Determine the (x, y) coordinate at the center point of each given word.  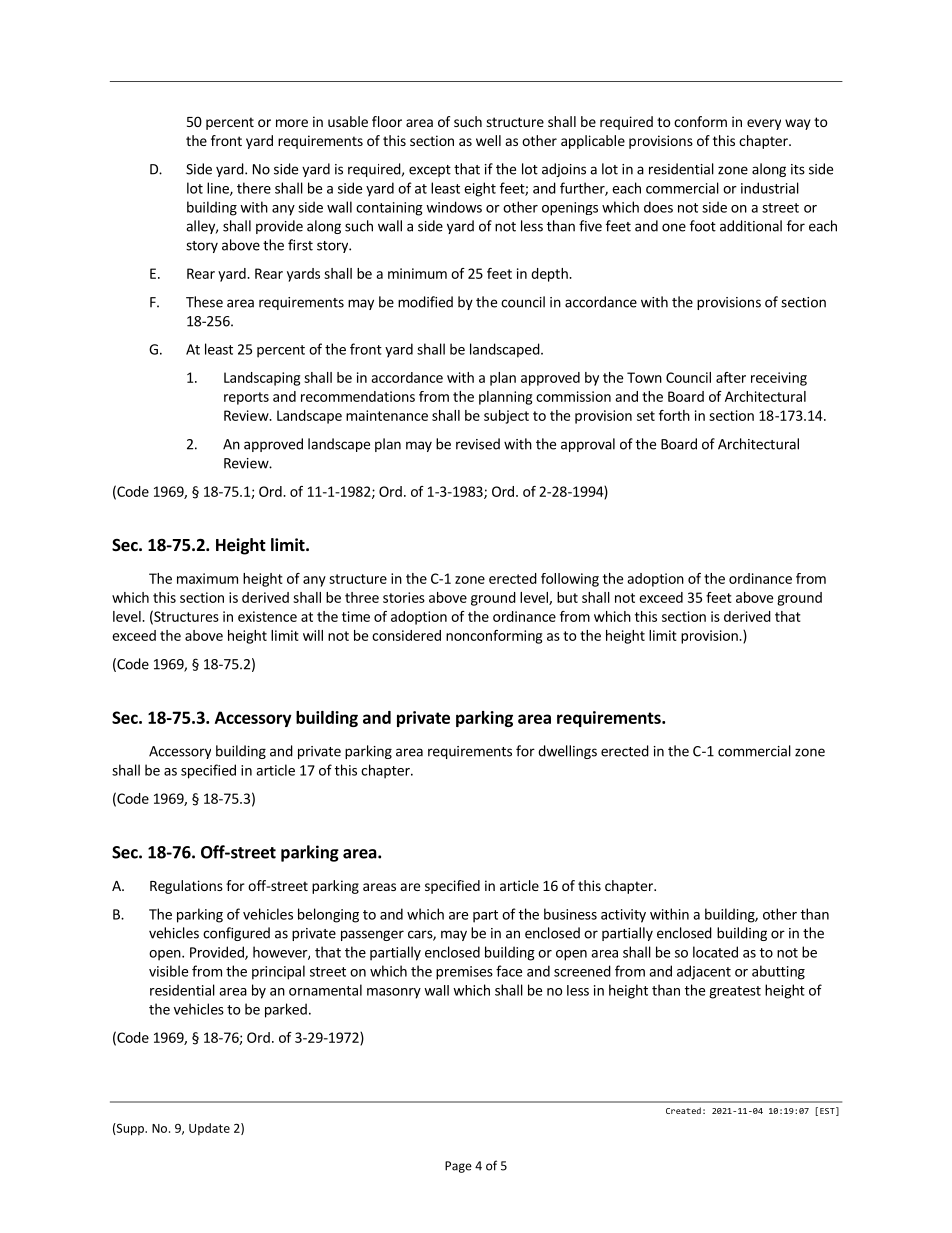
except (430, 171)
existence (267, 616)
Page (458, 1167)
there (254, 188)
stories (404, 597)
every (764, 124)
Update (209, 1129)
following (570, 580)
